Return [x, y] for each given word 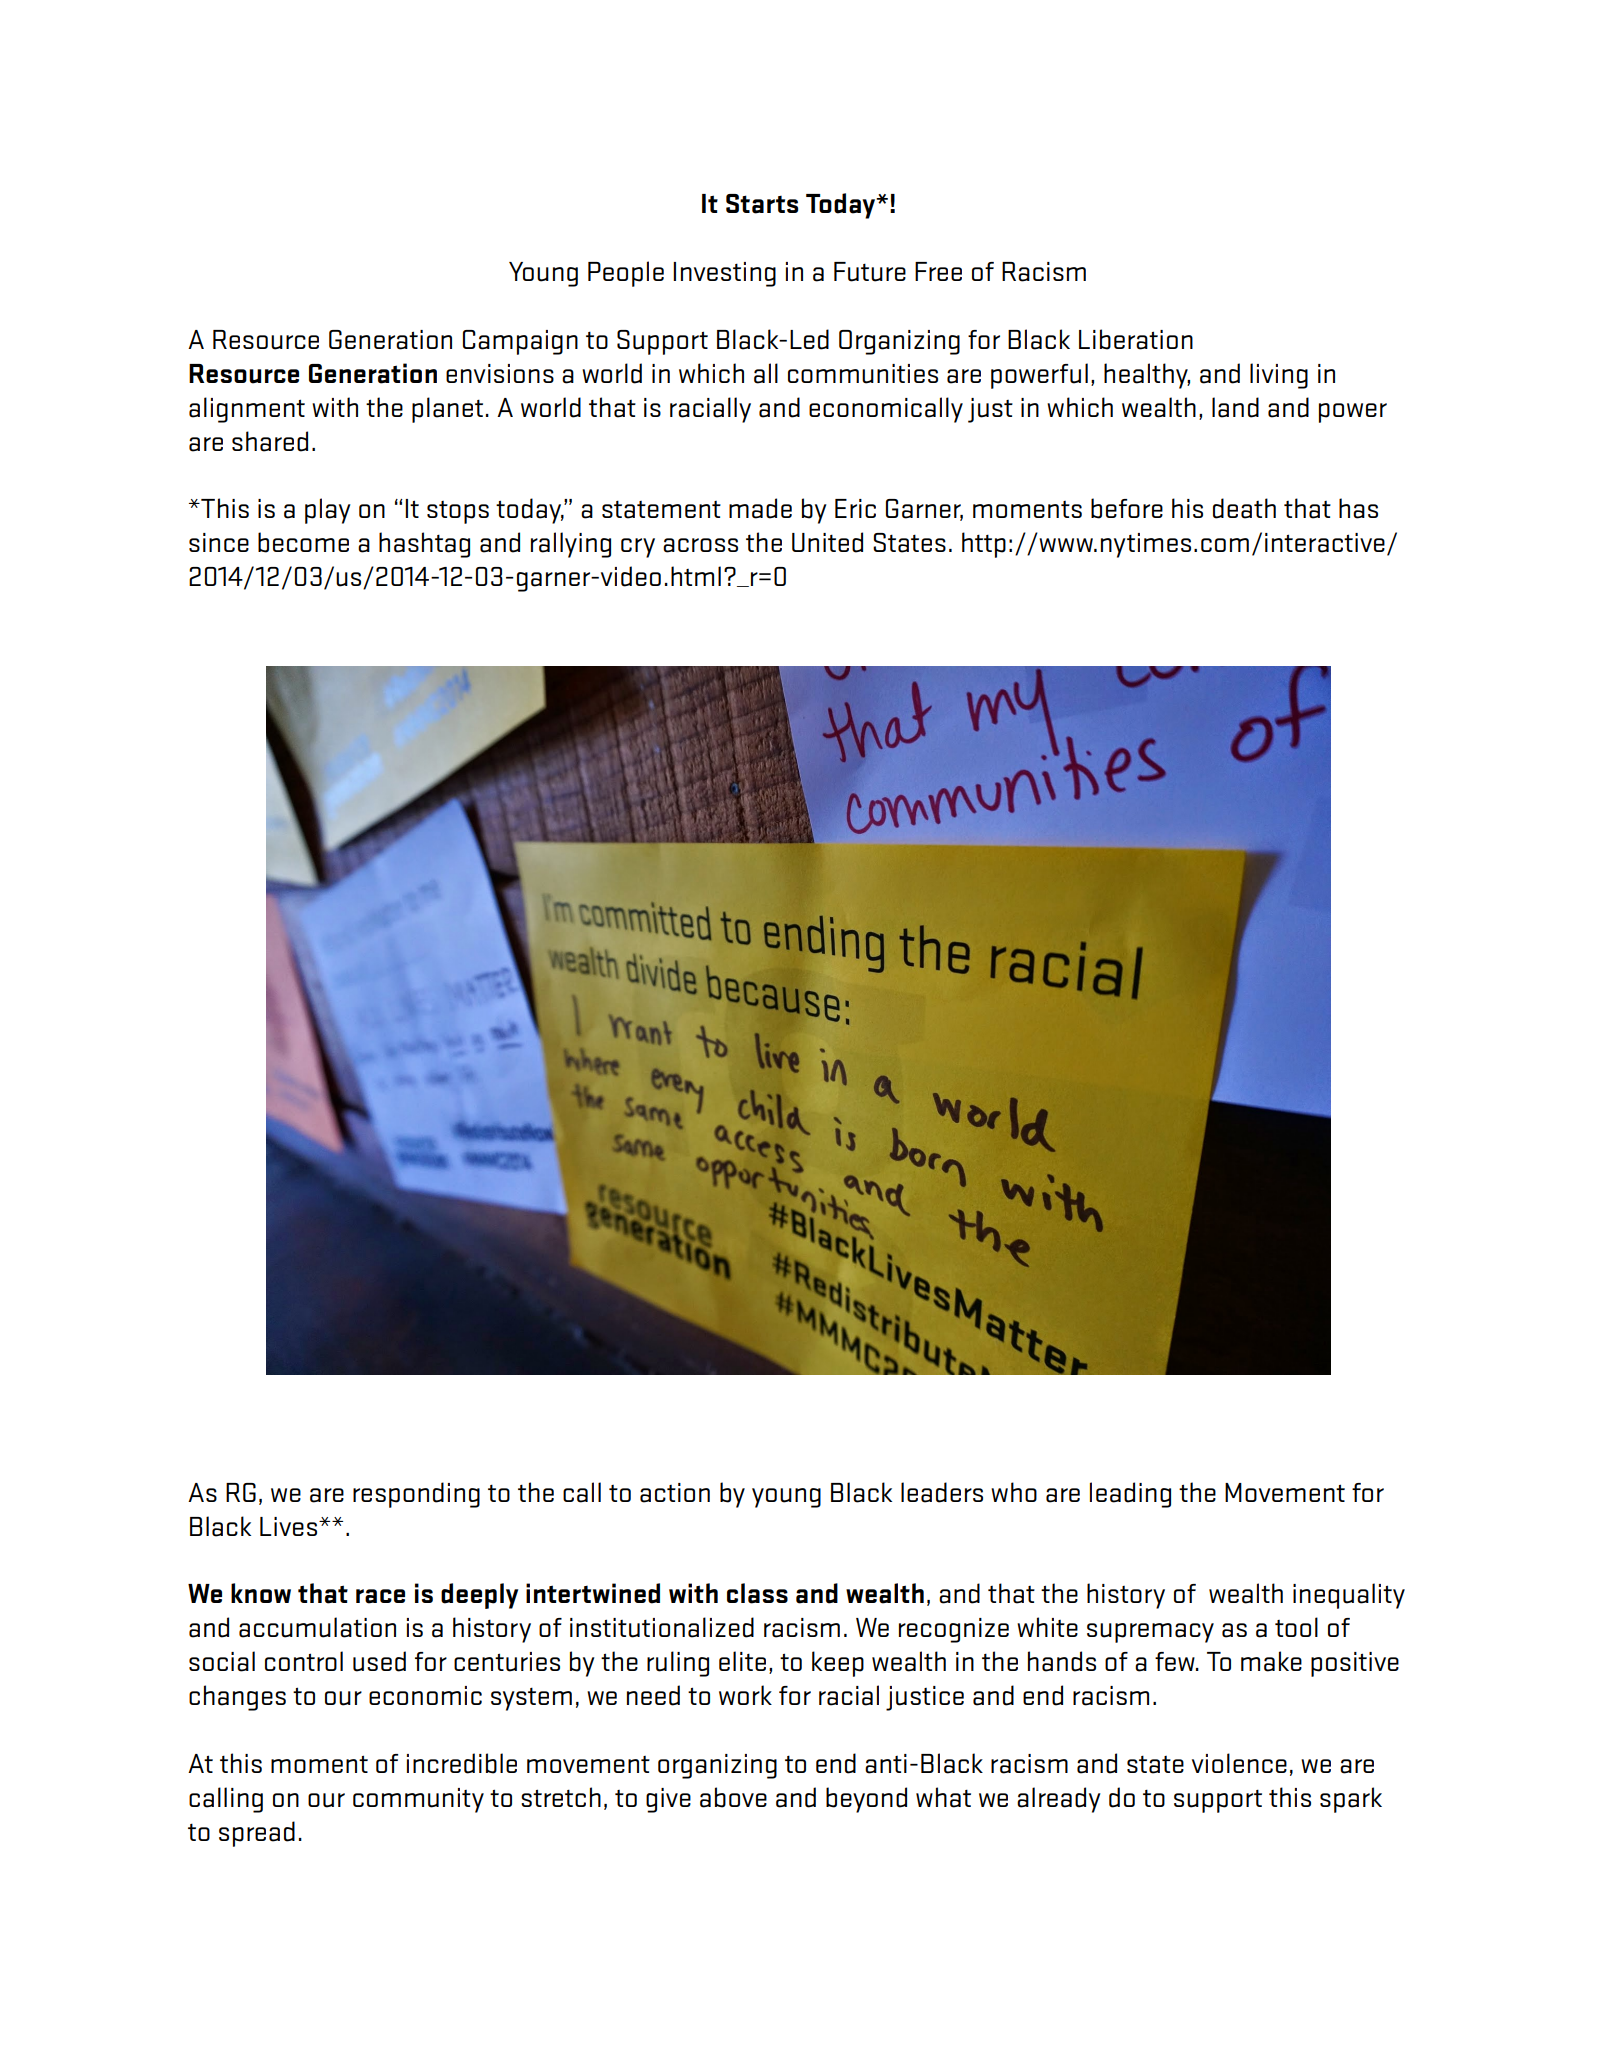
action [675, 1493]
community [418, 1800]
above [733, 1797]
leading [1130, 1495]
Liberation [1136, 339]
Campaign [520, 342]
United [827, 542]
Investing [724, 274]
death [1244, 508]
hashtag [424, 545]
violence [1239, 1763]
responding [416, 1495]
